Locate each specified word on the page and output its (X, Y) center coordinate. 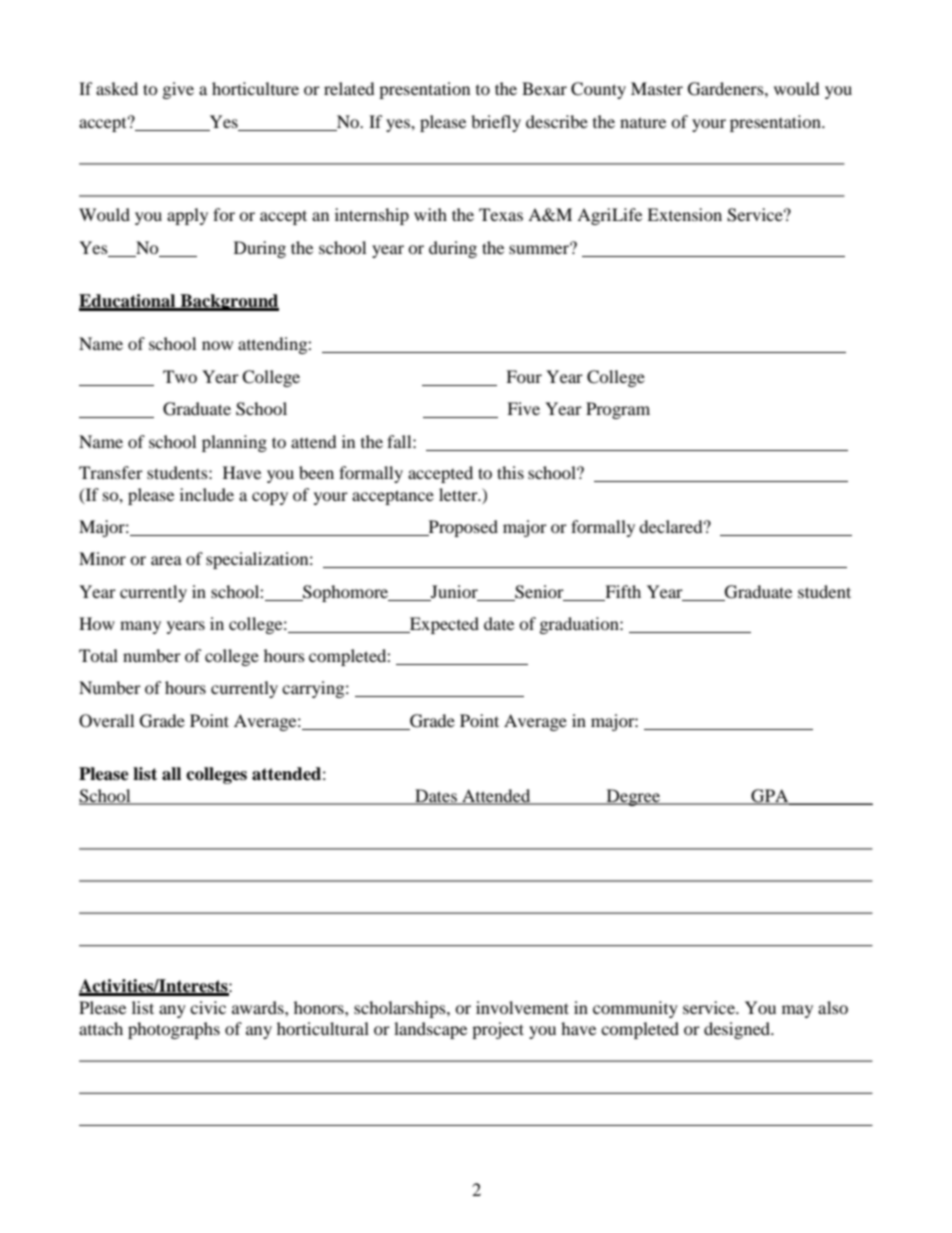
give (178, 90)
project (498, 1030)
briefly (496, 123)
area (166, 560)
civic (208, 1007)
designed (738, 1030)
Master (657, 88)
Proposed (462, 528)
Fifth (623, 591)
